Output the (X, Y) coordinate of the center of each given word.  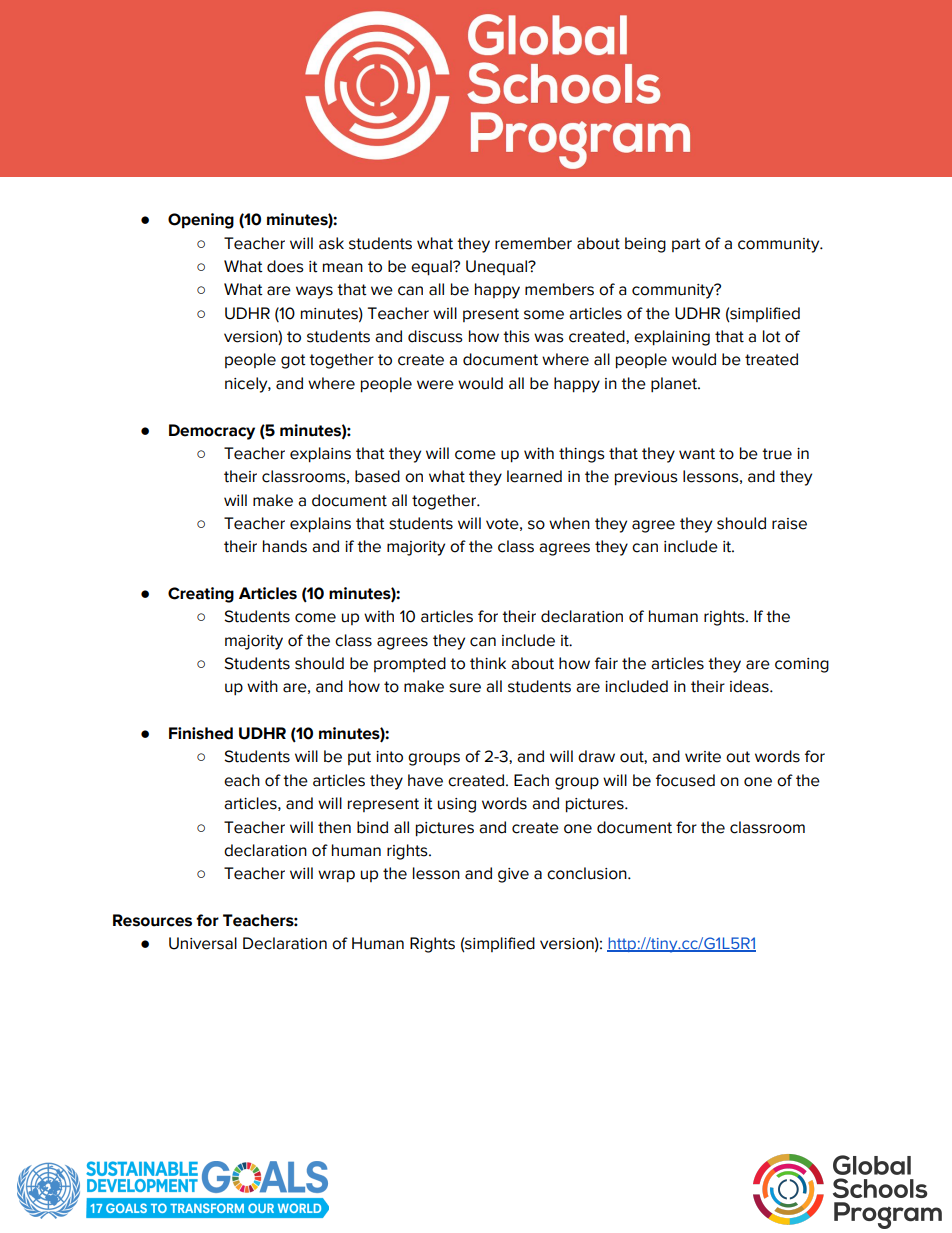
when (569, 523)
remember (533, 243)
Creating (201, 595)
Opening (201, 221)
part (686, 245)
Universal (203, 943)
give (513, 875)
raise (789, 524)
